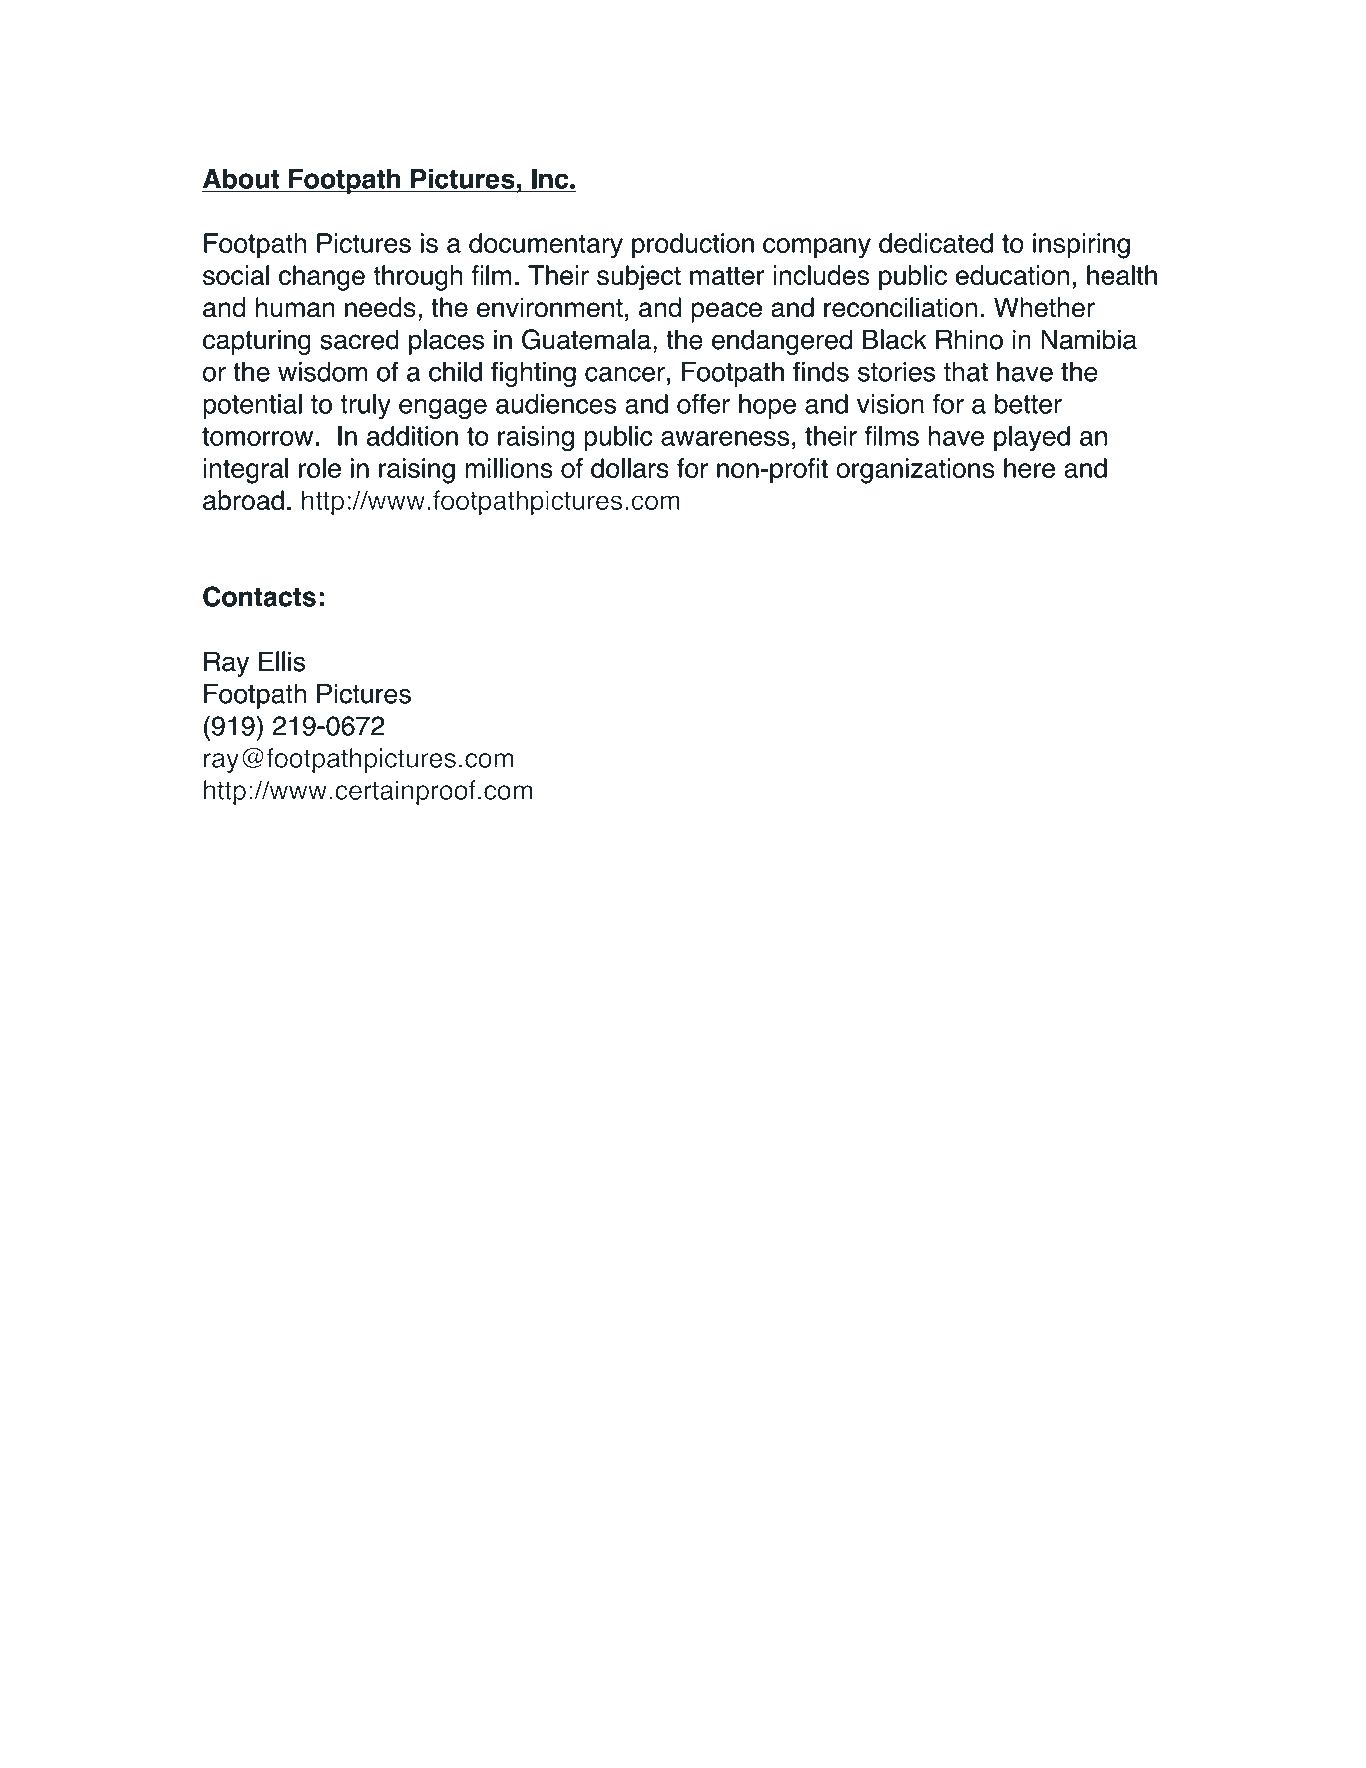 Image resolution: width=1366 pixels, height=1768 pixels. What do you see at coordinates (259, 596) in the image?
I see `Contacts` at bounding box center [259, 596].
